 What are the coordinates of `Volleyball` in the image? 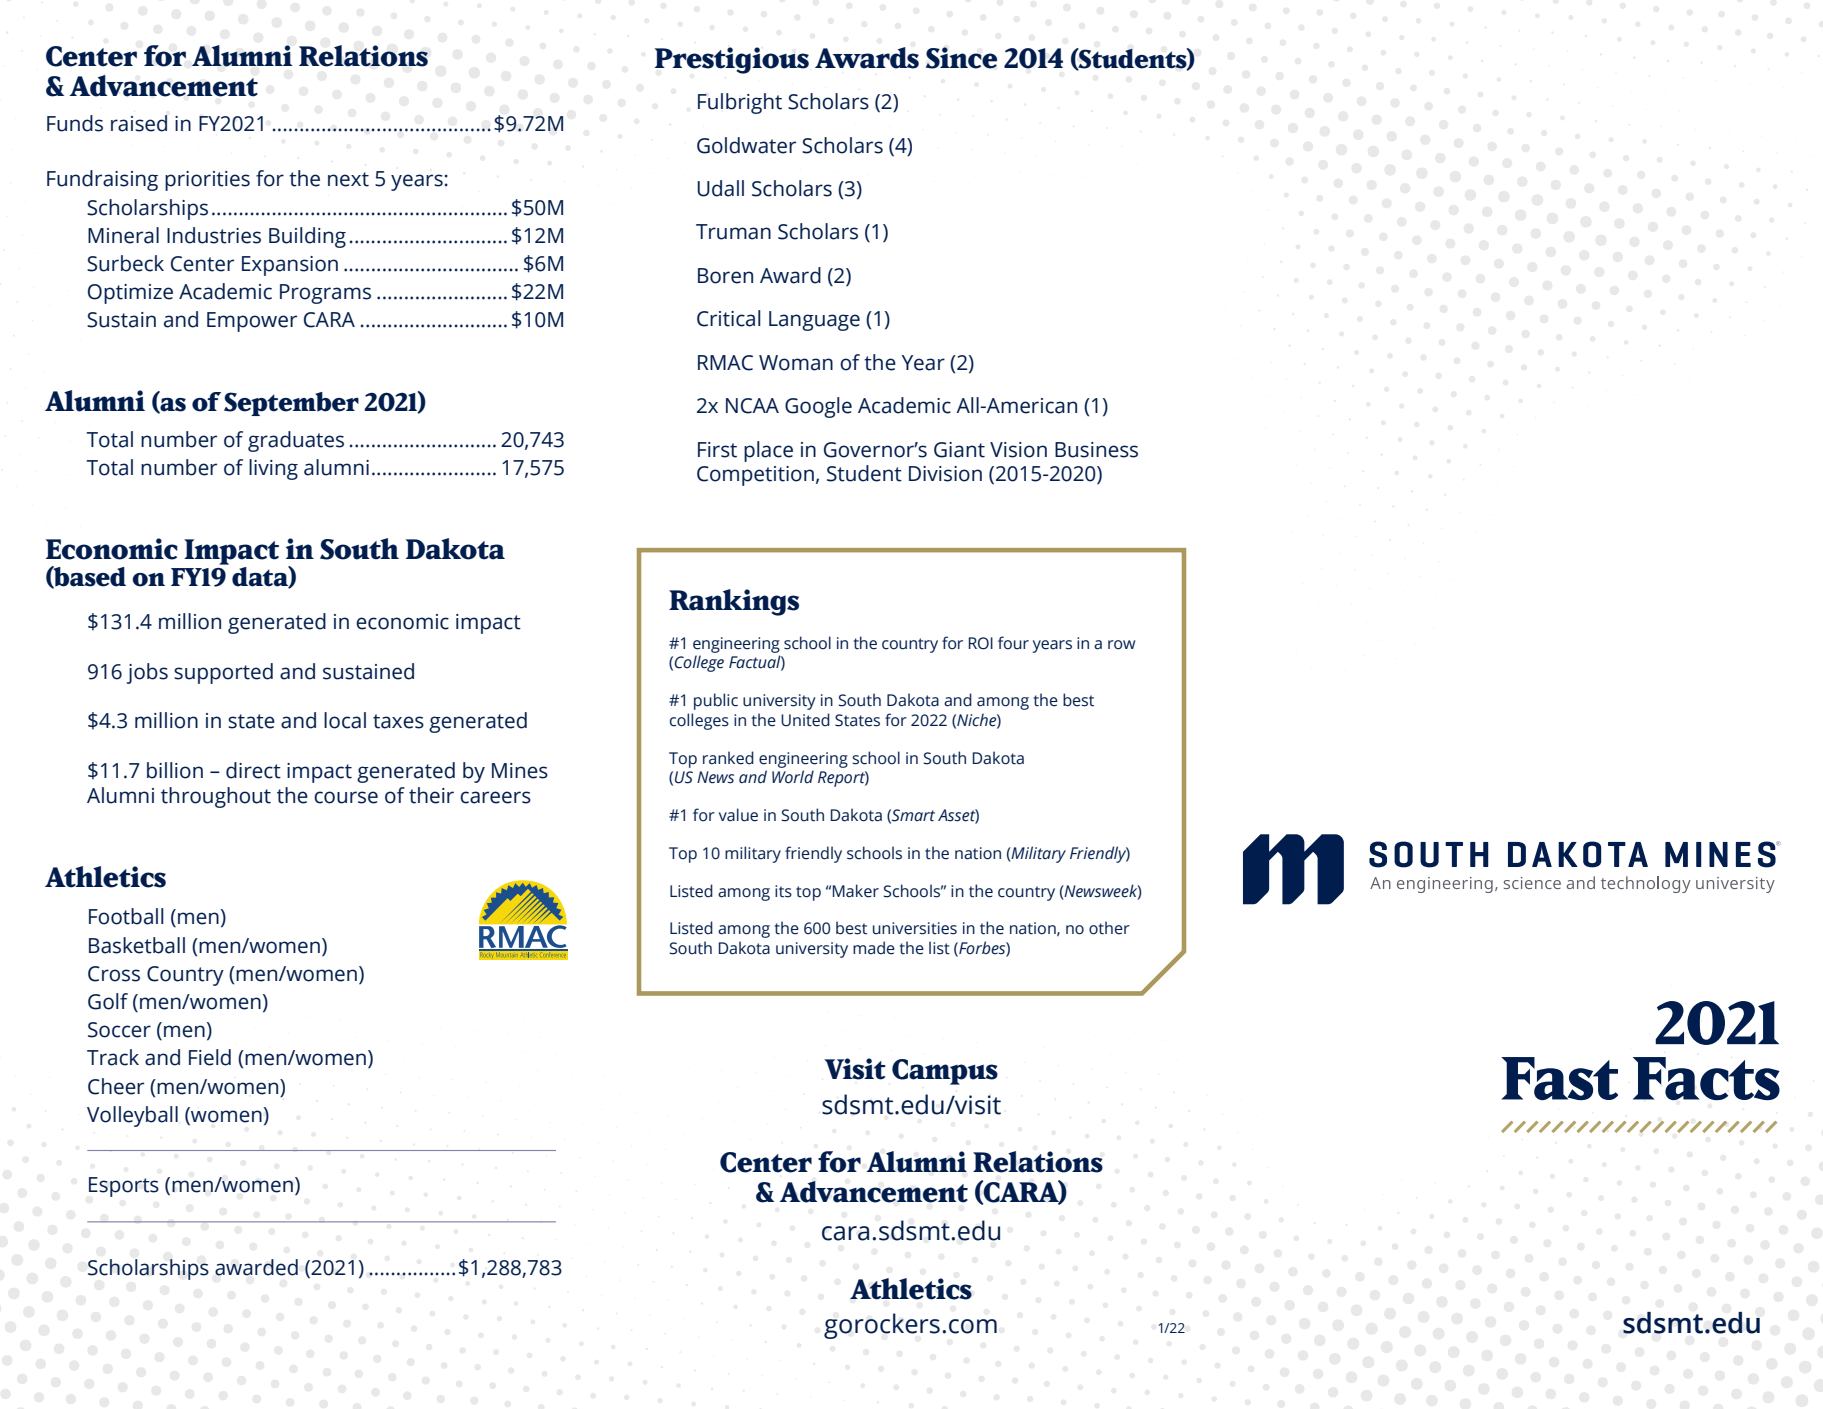 It's located at (132, 1116).
